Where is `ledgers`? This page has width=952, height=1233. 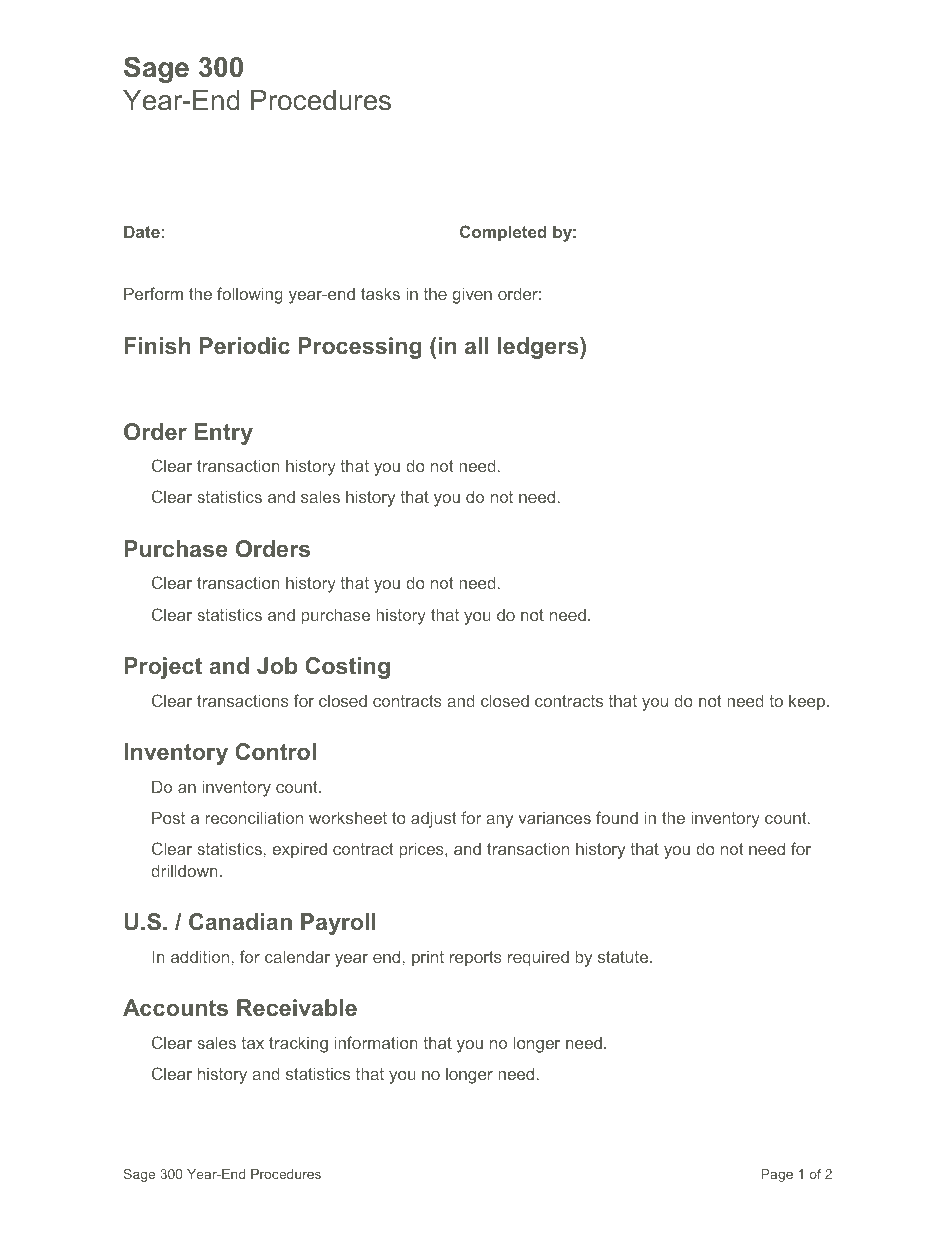 ledgers is located at coordinates (539, 348).
